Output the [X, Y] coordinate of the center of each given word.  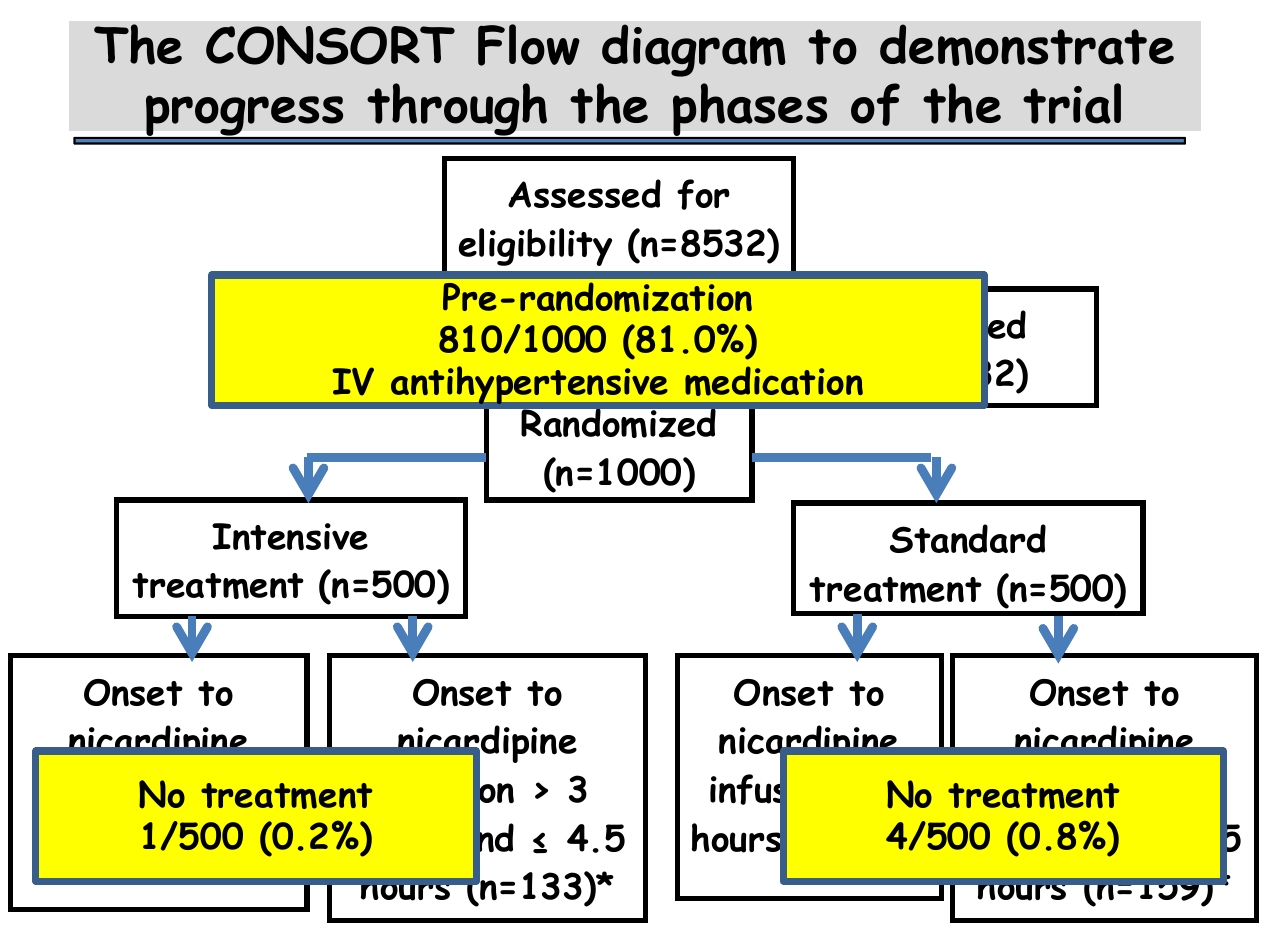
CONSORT [330, 45]
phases [750, 111]
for [703, 194]
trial [1072, 103]
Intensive [290, 536]
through [458, 111]
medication [774, 381]
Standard [968, 538]
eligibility [535, 247]
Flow [529, 45]
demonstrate [1027, 45]
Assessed [584, 193]
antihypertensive [529, 385]
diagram [694, 50]
